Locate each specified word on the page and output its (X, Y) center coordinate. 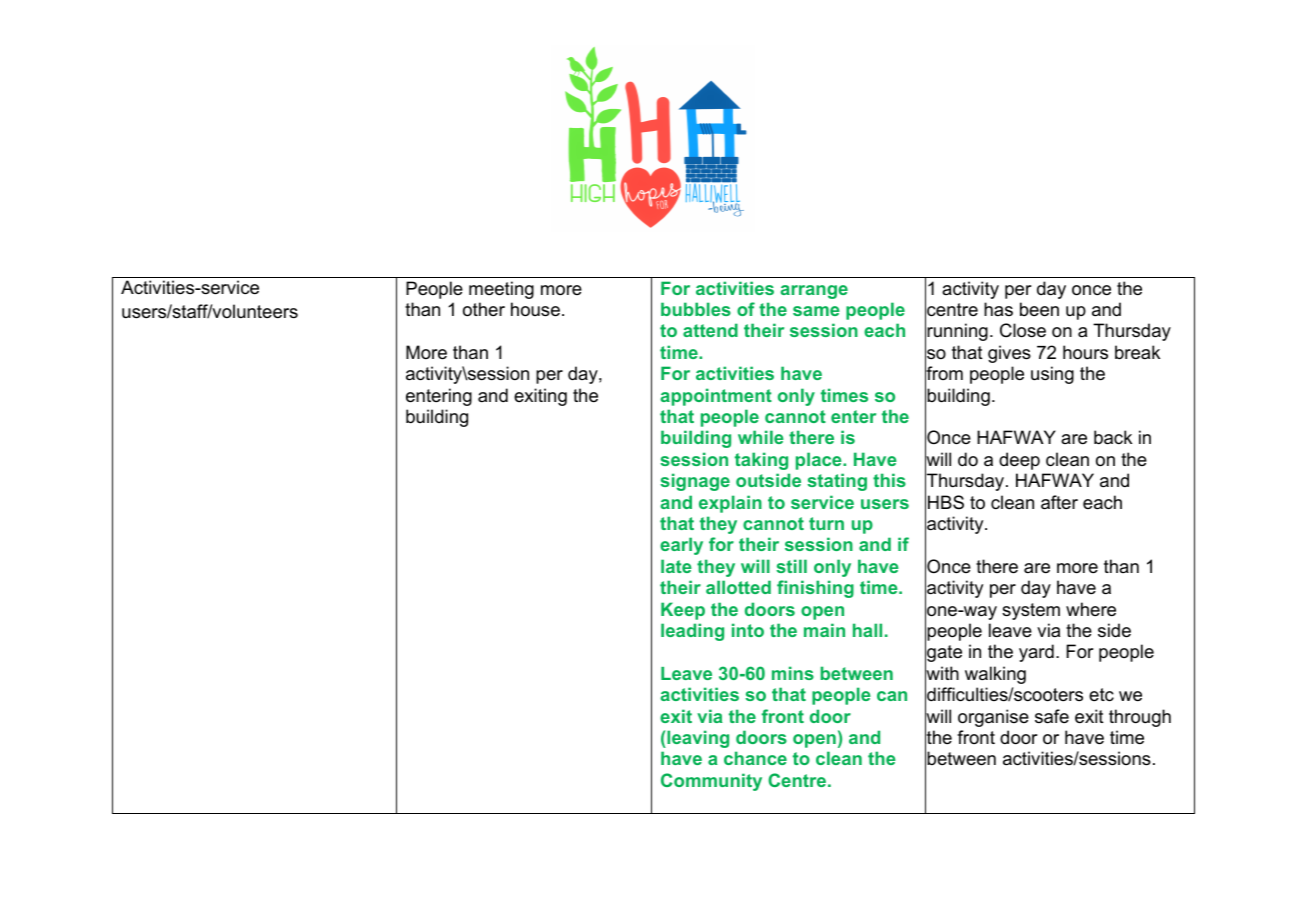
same (816, 311)
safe (1052, 716)
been (1039, 309)
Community (711, 782)
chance (755, 758)
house (535, 309)
